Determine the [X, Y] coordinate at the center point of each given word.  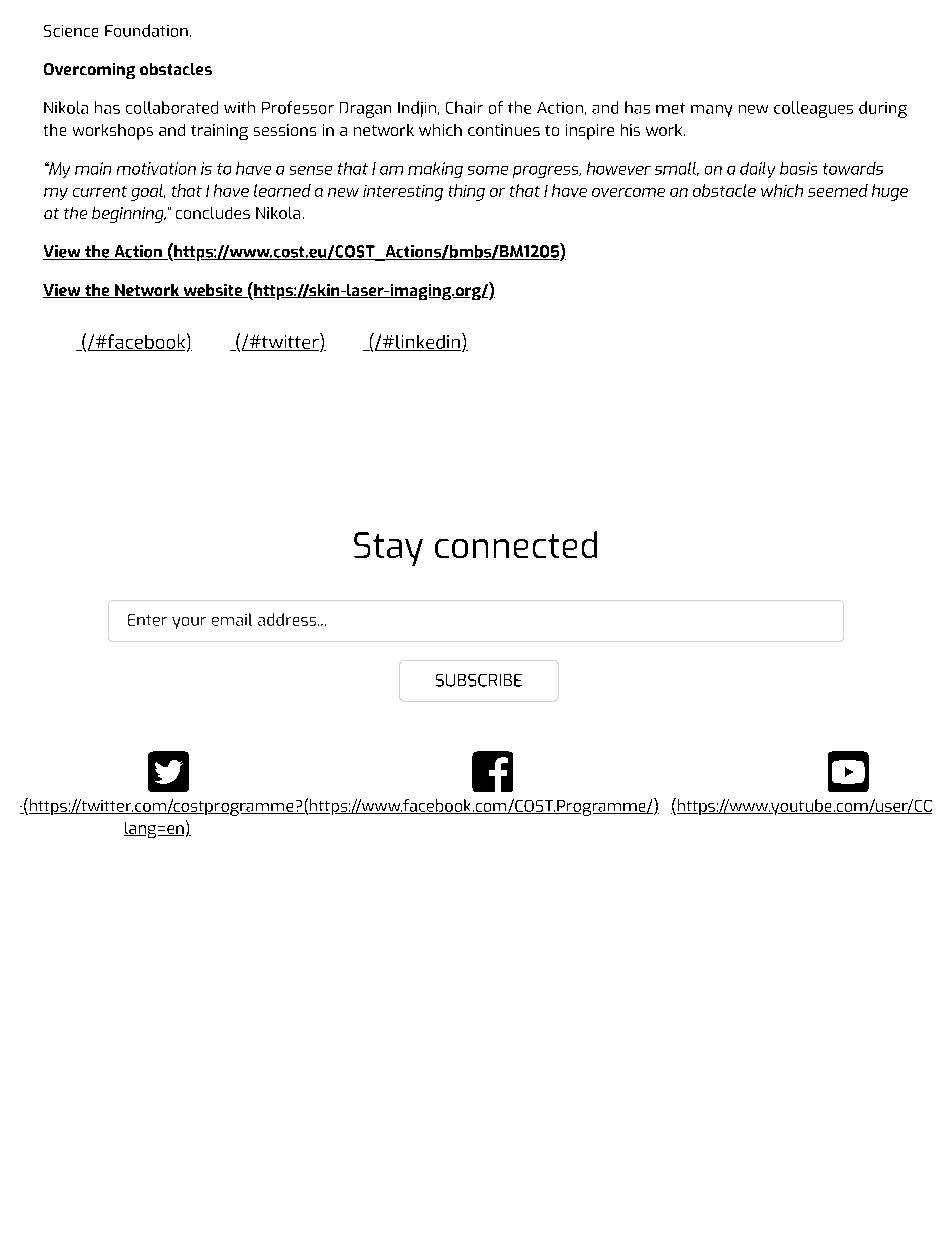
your [189, 623]
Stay [388, 549]
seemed [838, 190]
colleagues [813, 109]
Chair [464, 107]
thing [467, 192]
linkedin [427, 343]
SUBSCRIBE [479, 680]
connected [516, 544]
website [212, 291]
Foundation [146, 30]
